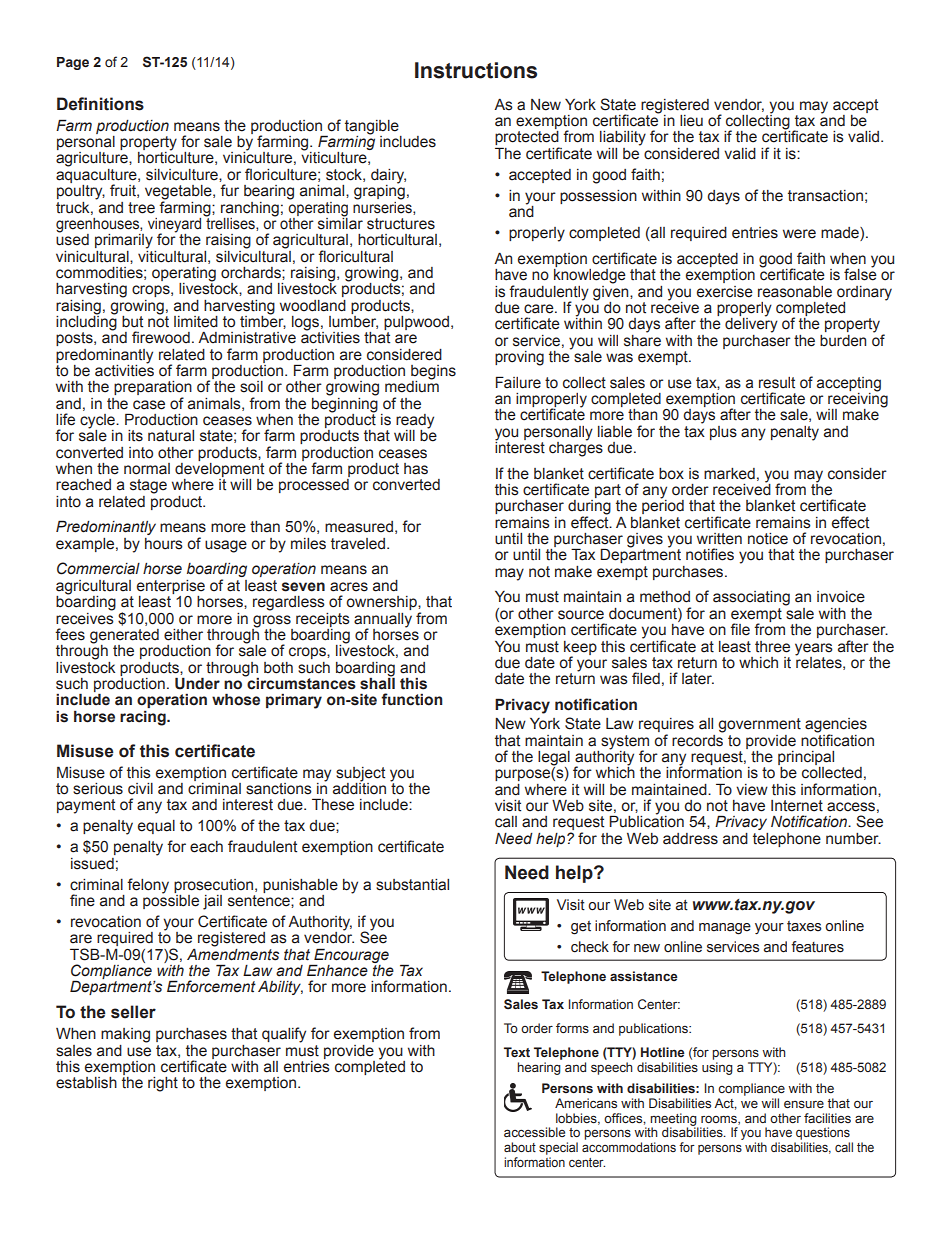  I want to click on Definitions, so click(100, 104).
